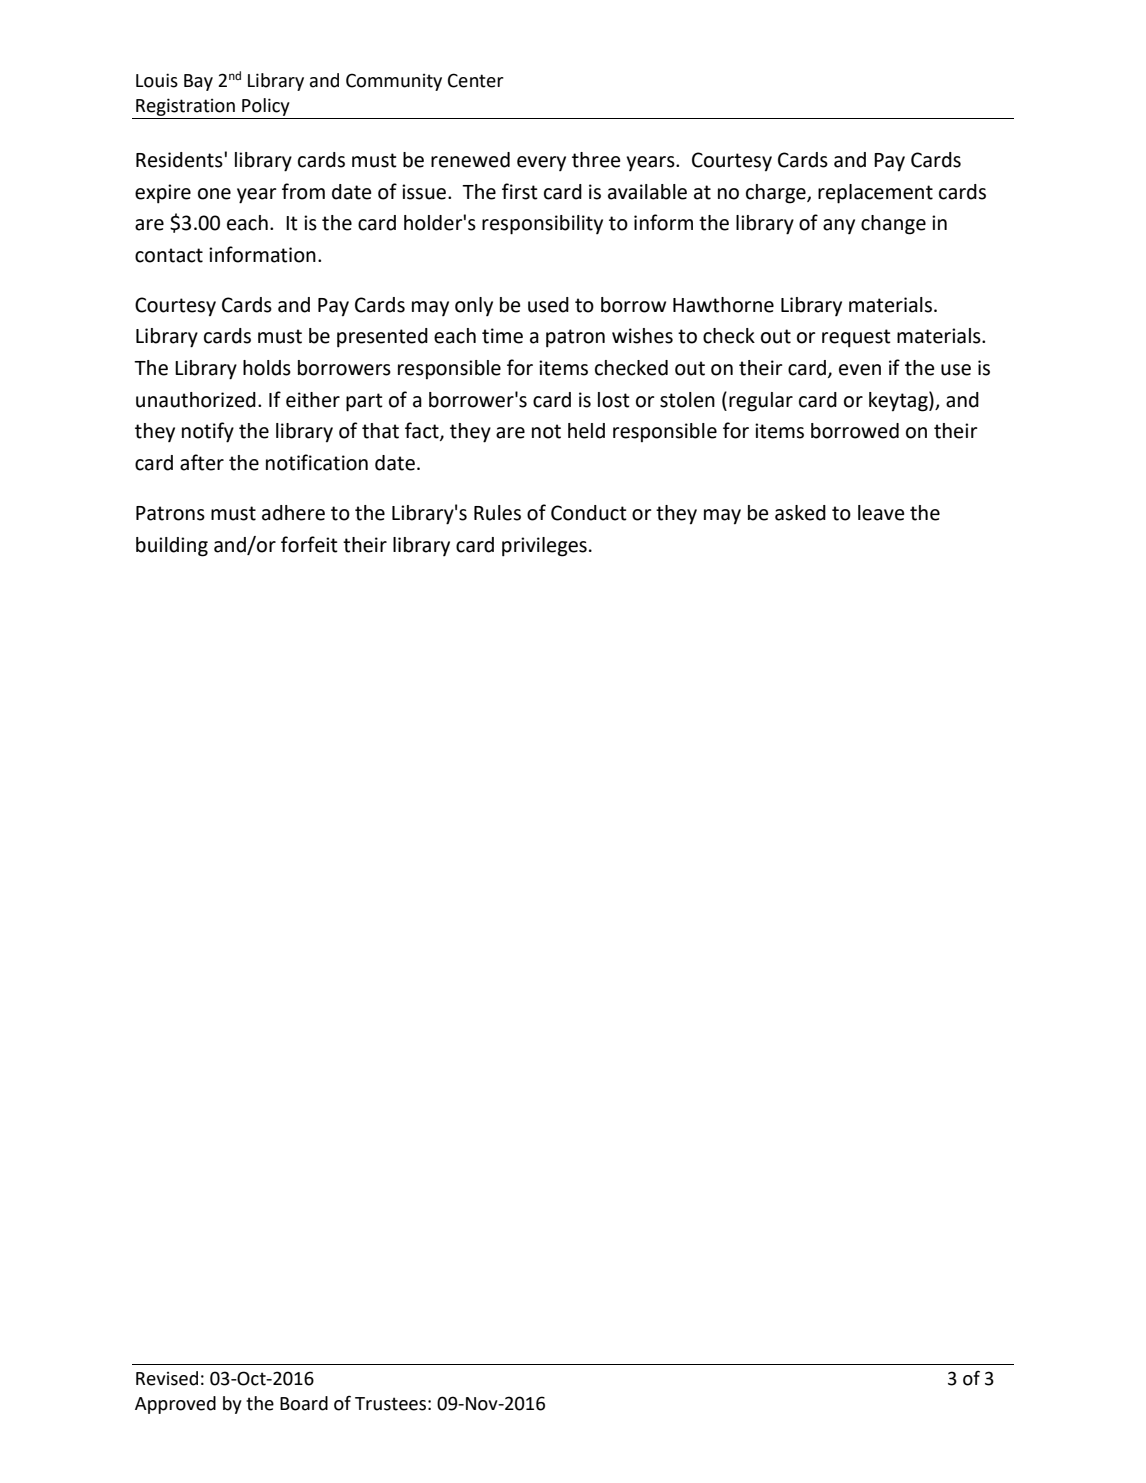 The height and width of the page is (1483, 1146). Describe the element at coordinates (541, 163) in the page. I see `every` at that location.
